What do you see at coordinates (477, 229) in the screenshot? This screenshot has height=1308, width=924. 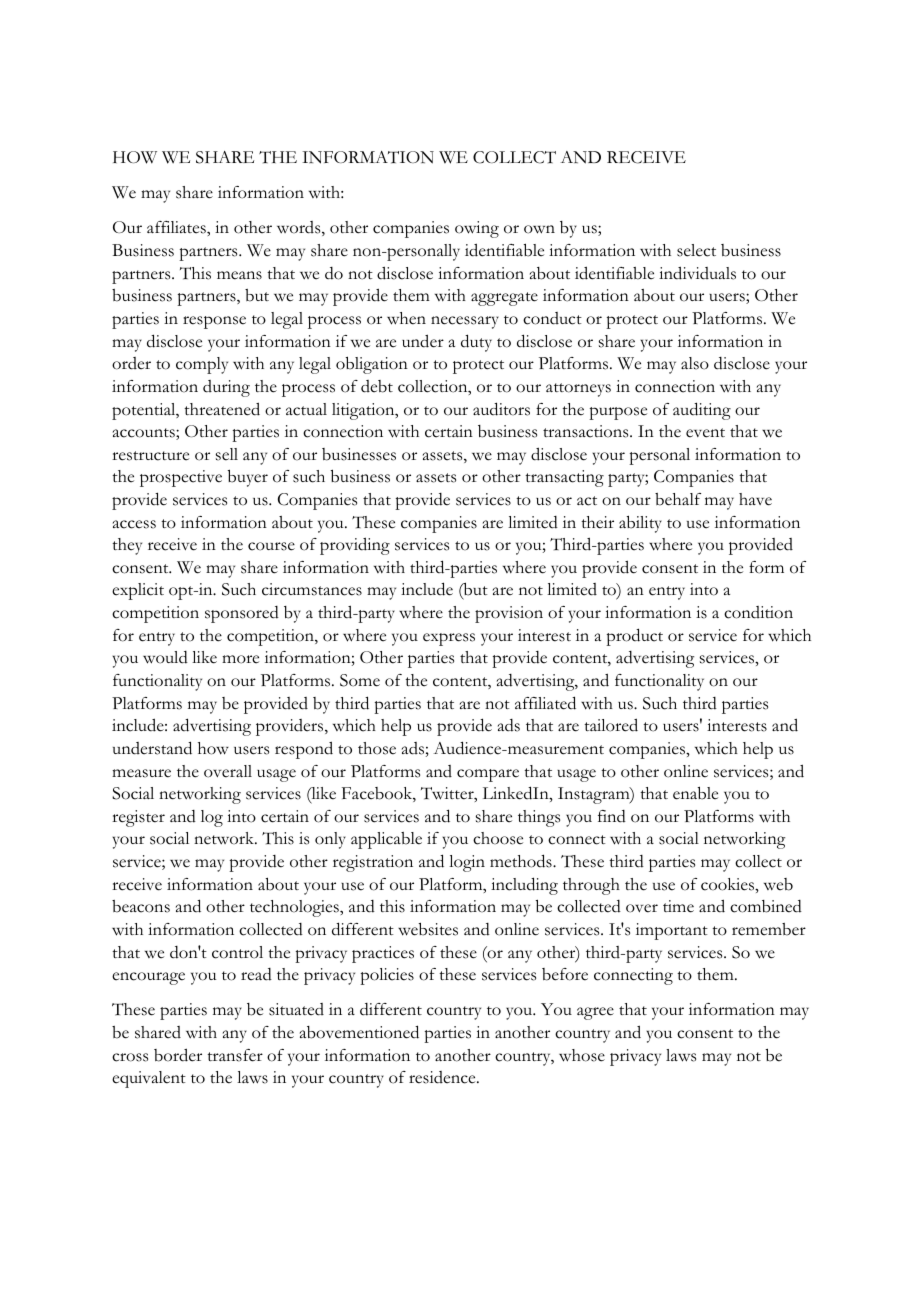 I see `owing` at bounding box center [477, 229].
